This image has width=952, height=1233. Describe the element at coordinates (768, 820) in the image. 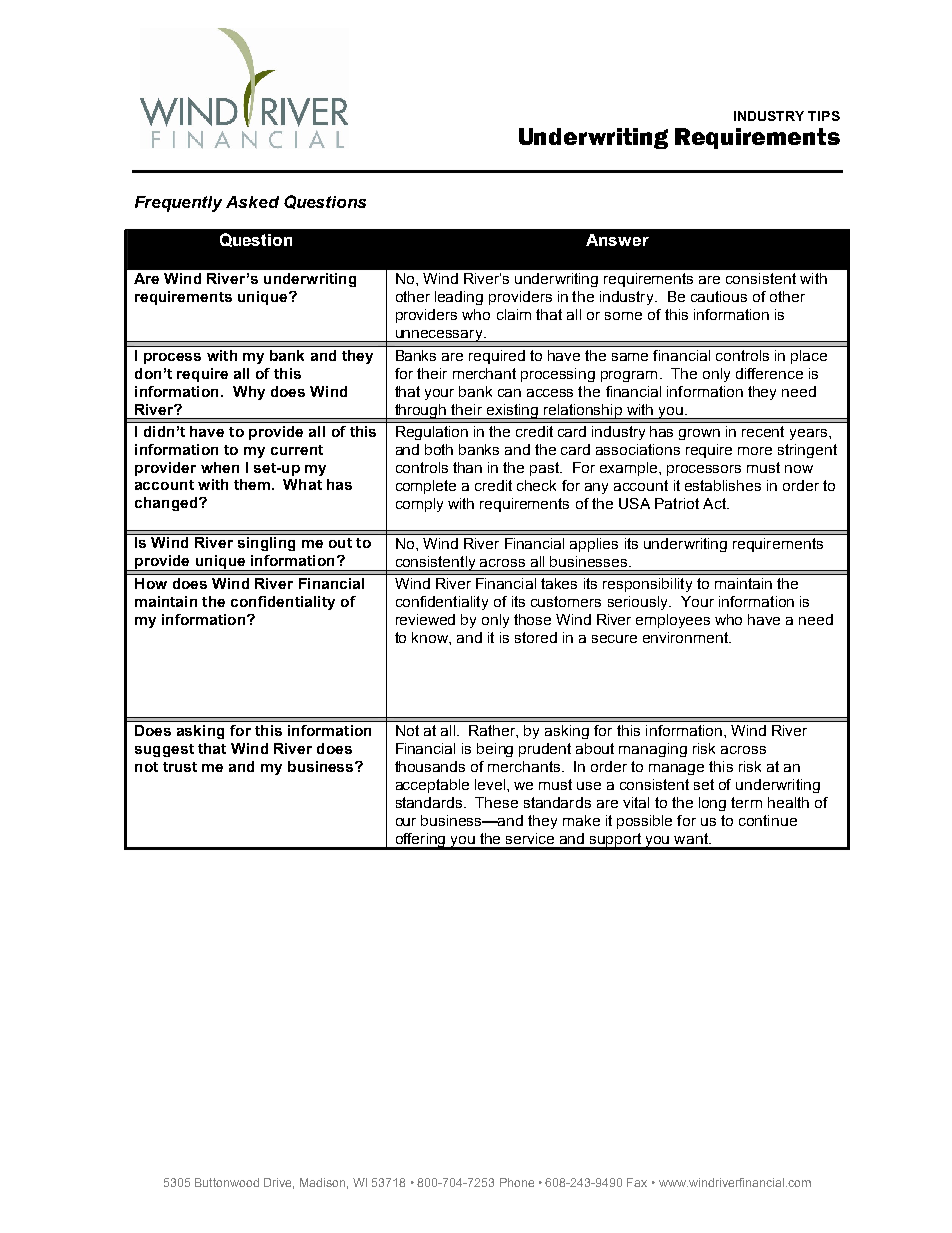

I see `continue` at that location.
